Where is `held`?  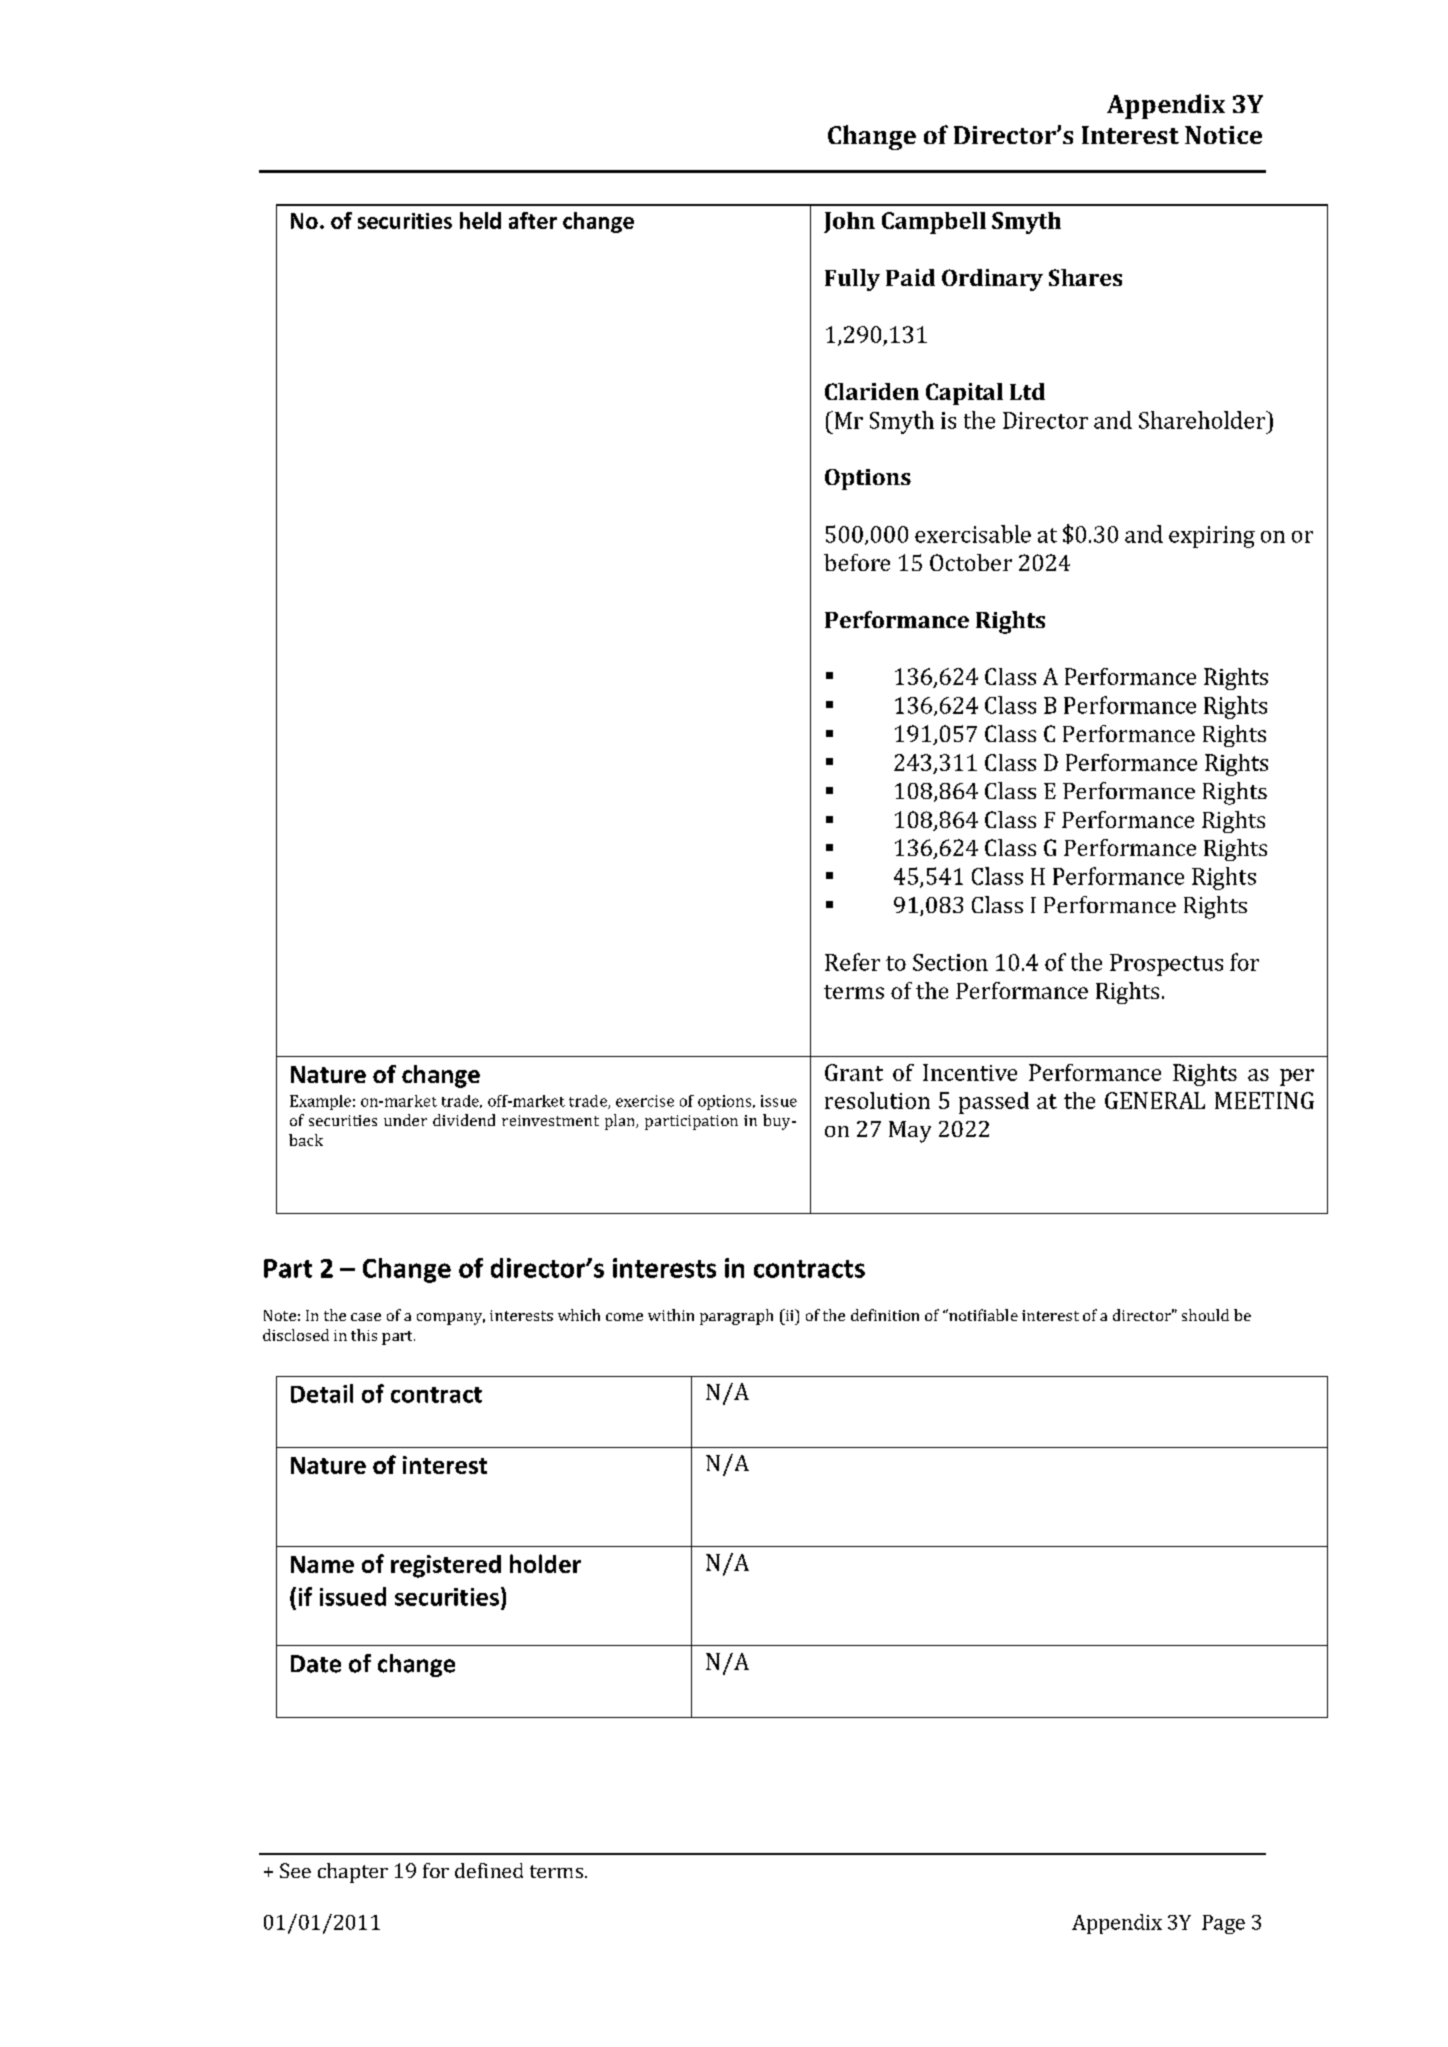
held is located at coordinates (480, 220).
